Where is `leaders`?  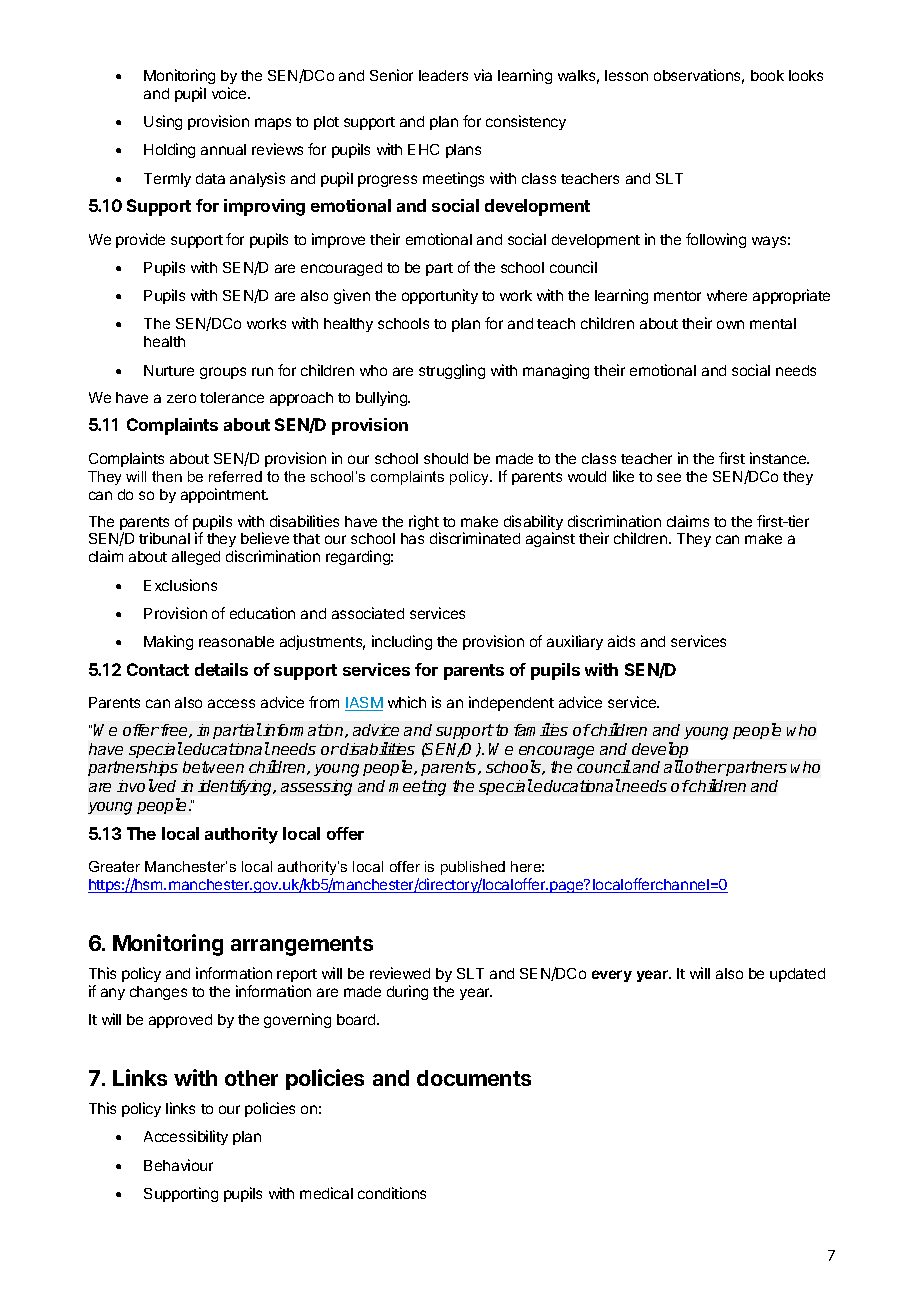 leaders is located at coordinates (443, 75).
